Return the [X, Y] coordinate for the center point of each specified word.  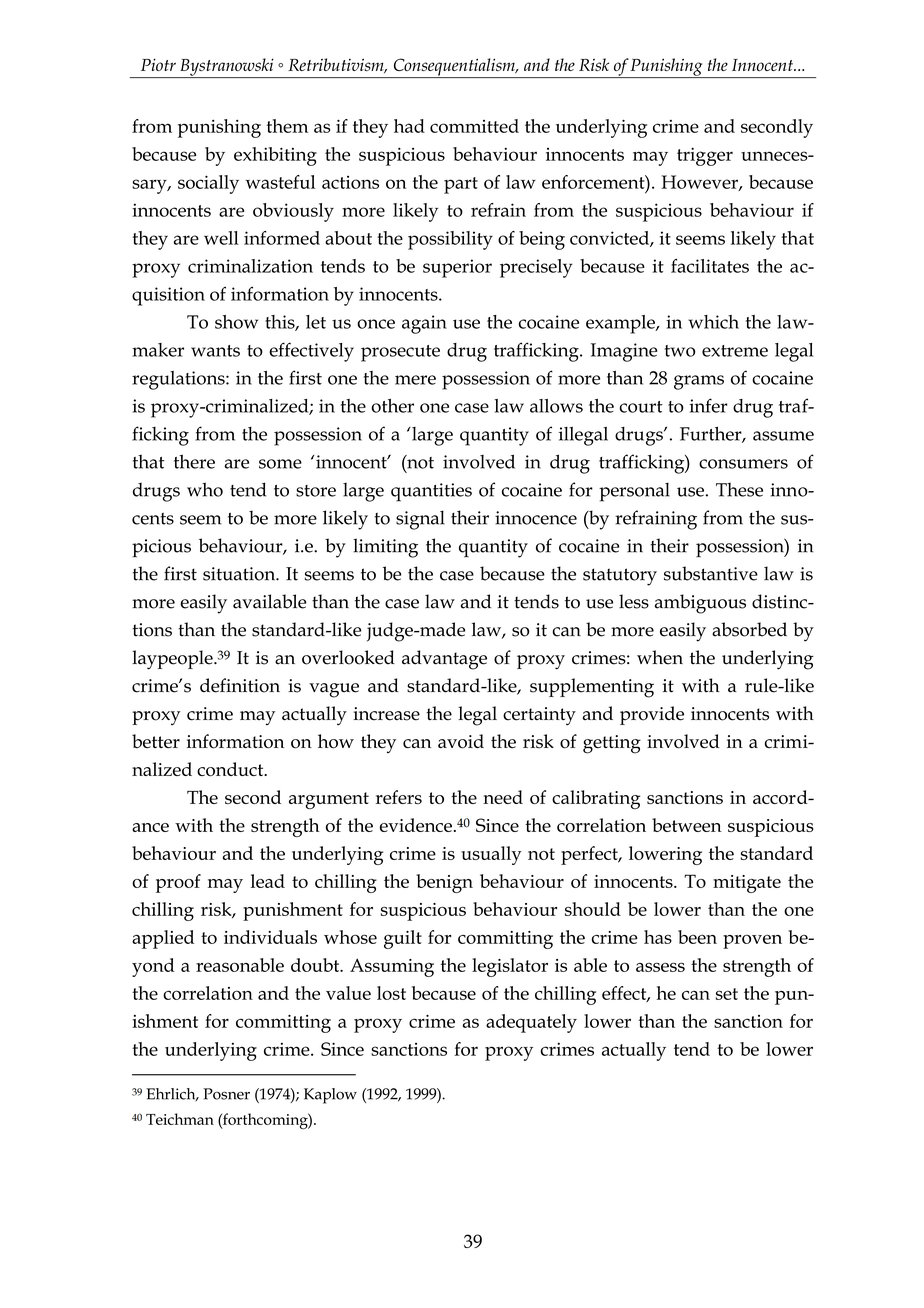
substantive [711, 573]
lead [268, 881]
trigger [705, 156]
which [713, 322]
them [287, 126]
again [424, 324]
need [503, 797]
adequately [531, 1023]
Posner [226, 1094]
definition [240, 685]
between [687, 825]
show [236, 322]
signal [420, 520]
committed [474, 126]
